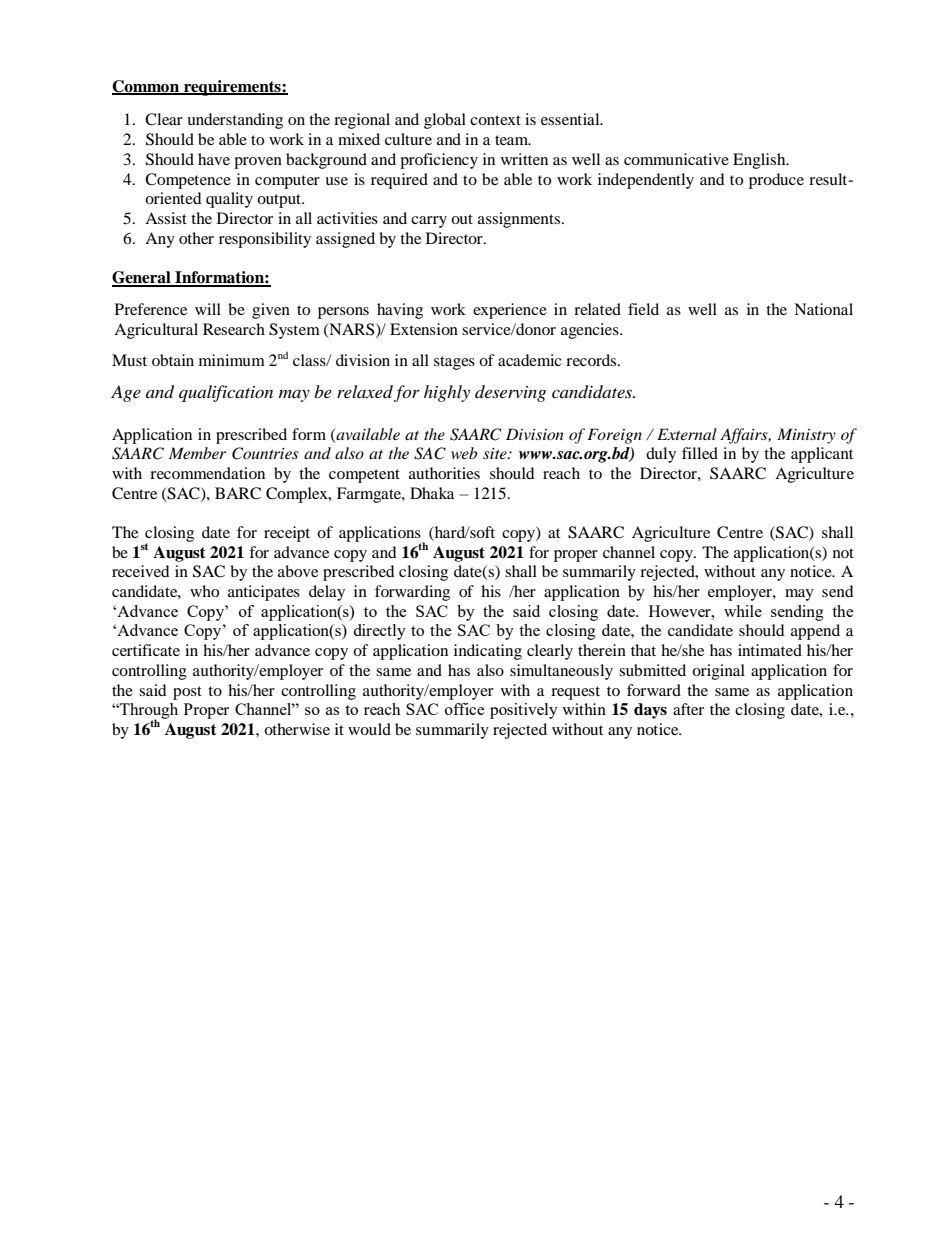 The width and height of the page is (952, 1233). I want to click on experience, so click(510, 311).
